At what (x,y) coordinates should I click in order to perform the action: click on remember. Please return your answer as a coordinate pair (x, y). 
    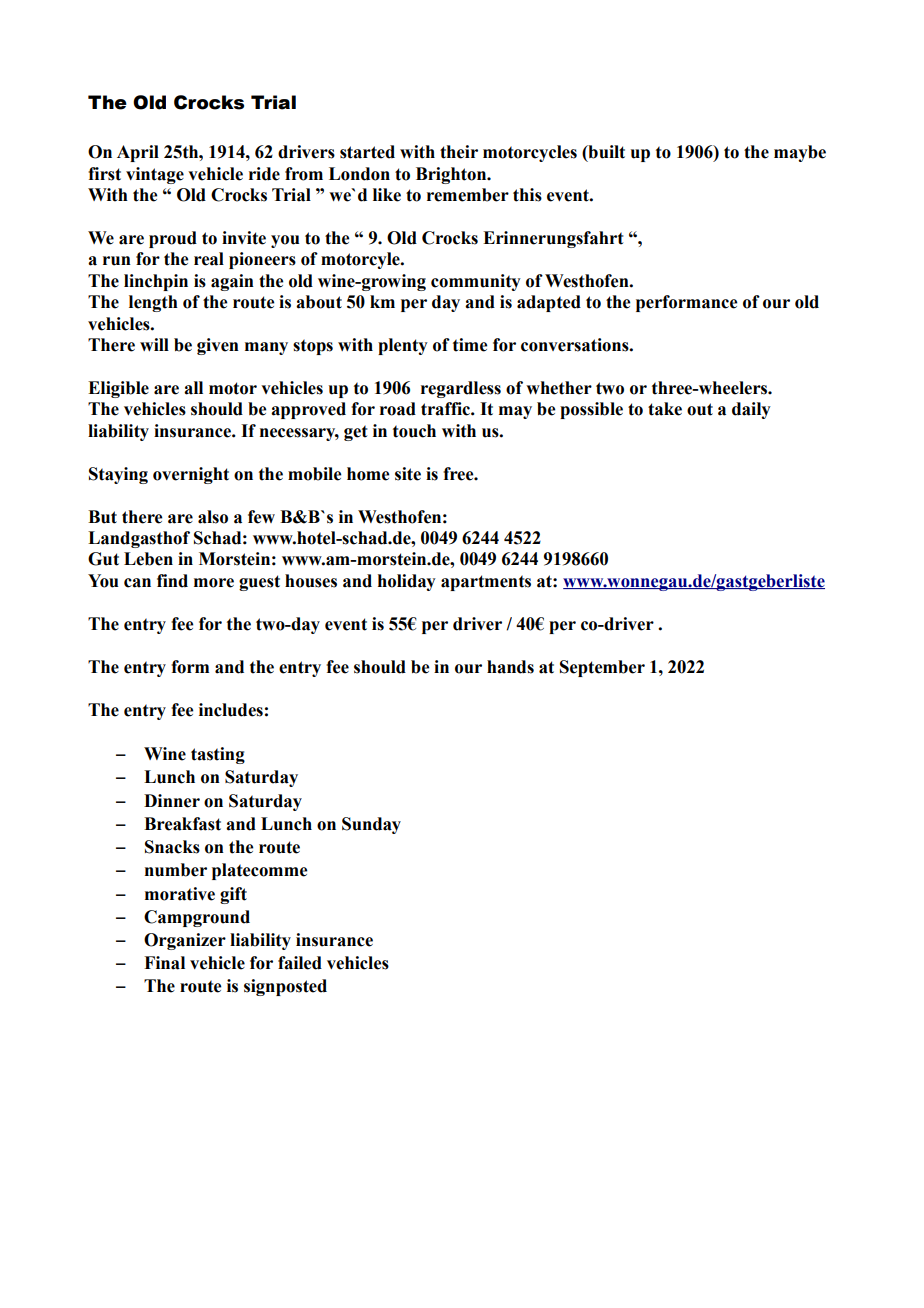
    Looking at the image, I should click on (468, 195).
